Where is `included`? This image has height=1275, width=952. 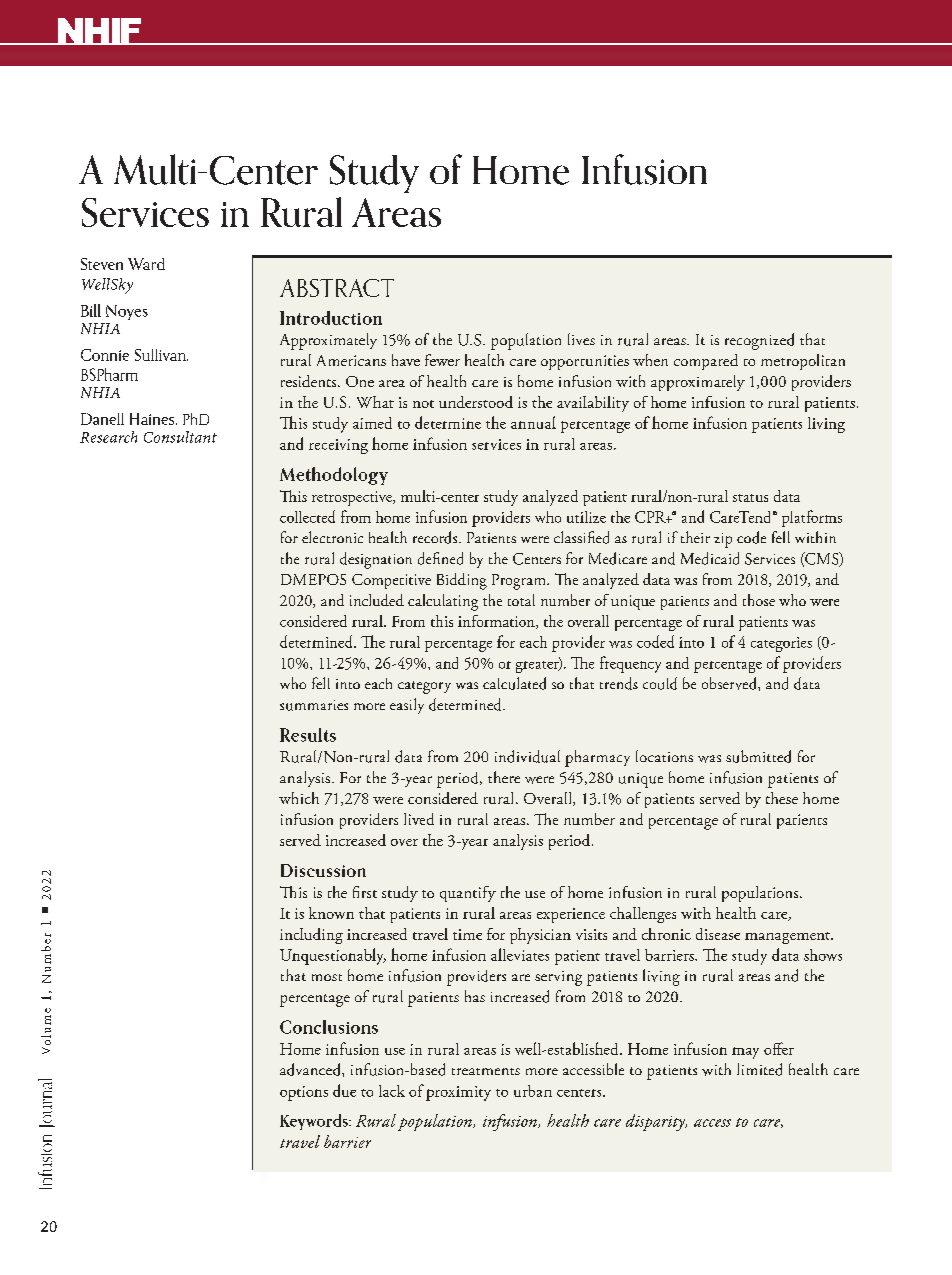
included is located at coordinates (377, 600).
